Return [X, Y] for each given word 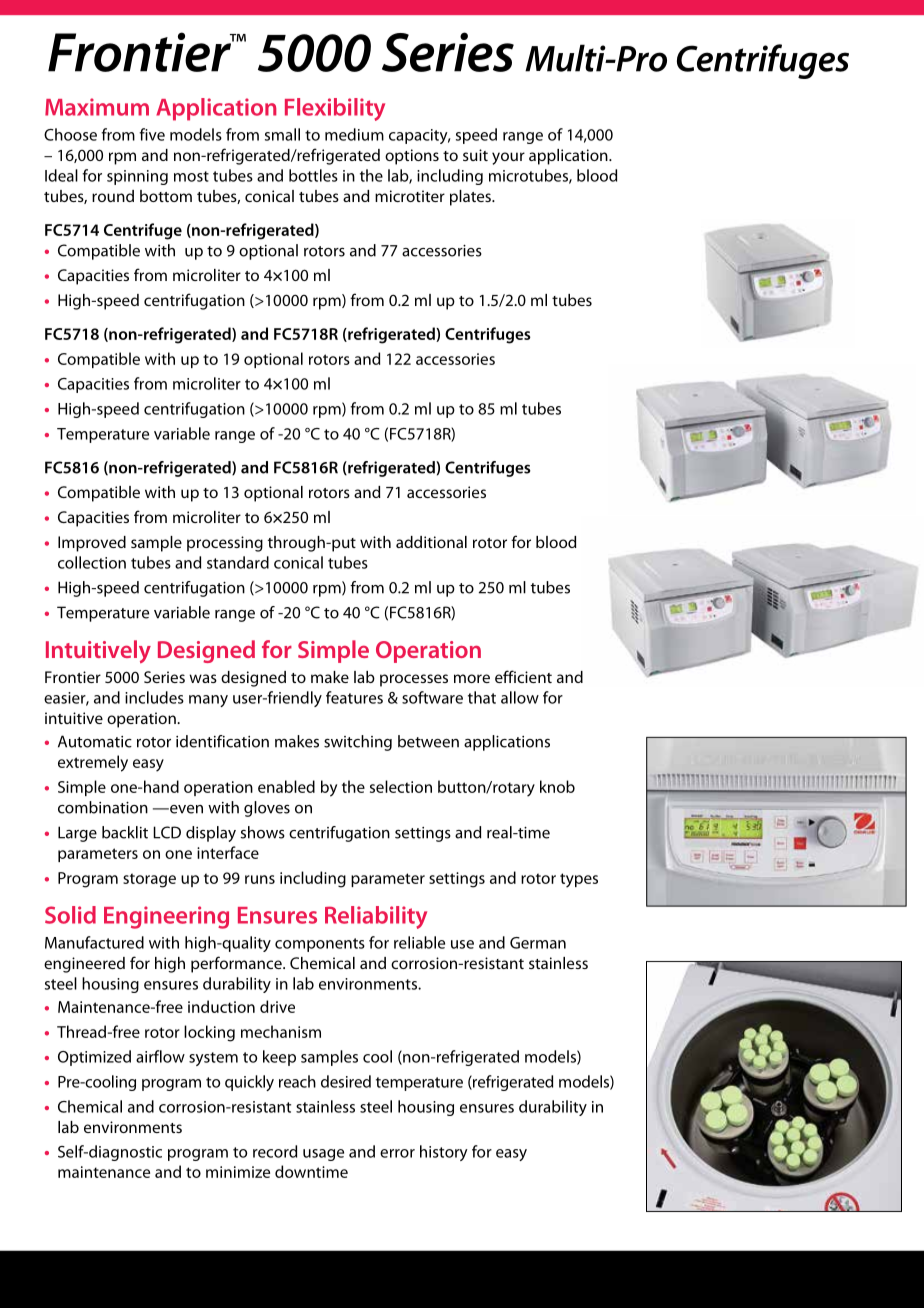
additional [431, 542]
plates [471, 198]
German [538, 943]
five [152, 134]
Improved [92, 544]
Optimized [94, 1058]
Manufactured [94, 942]
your [508, 158]
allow [520, 697]
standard [238, 562]
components [320, 945]
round [113, 196]
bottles [313, 175]
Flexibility [335, 109]
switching [358, 743]
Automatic [95, 741]
